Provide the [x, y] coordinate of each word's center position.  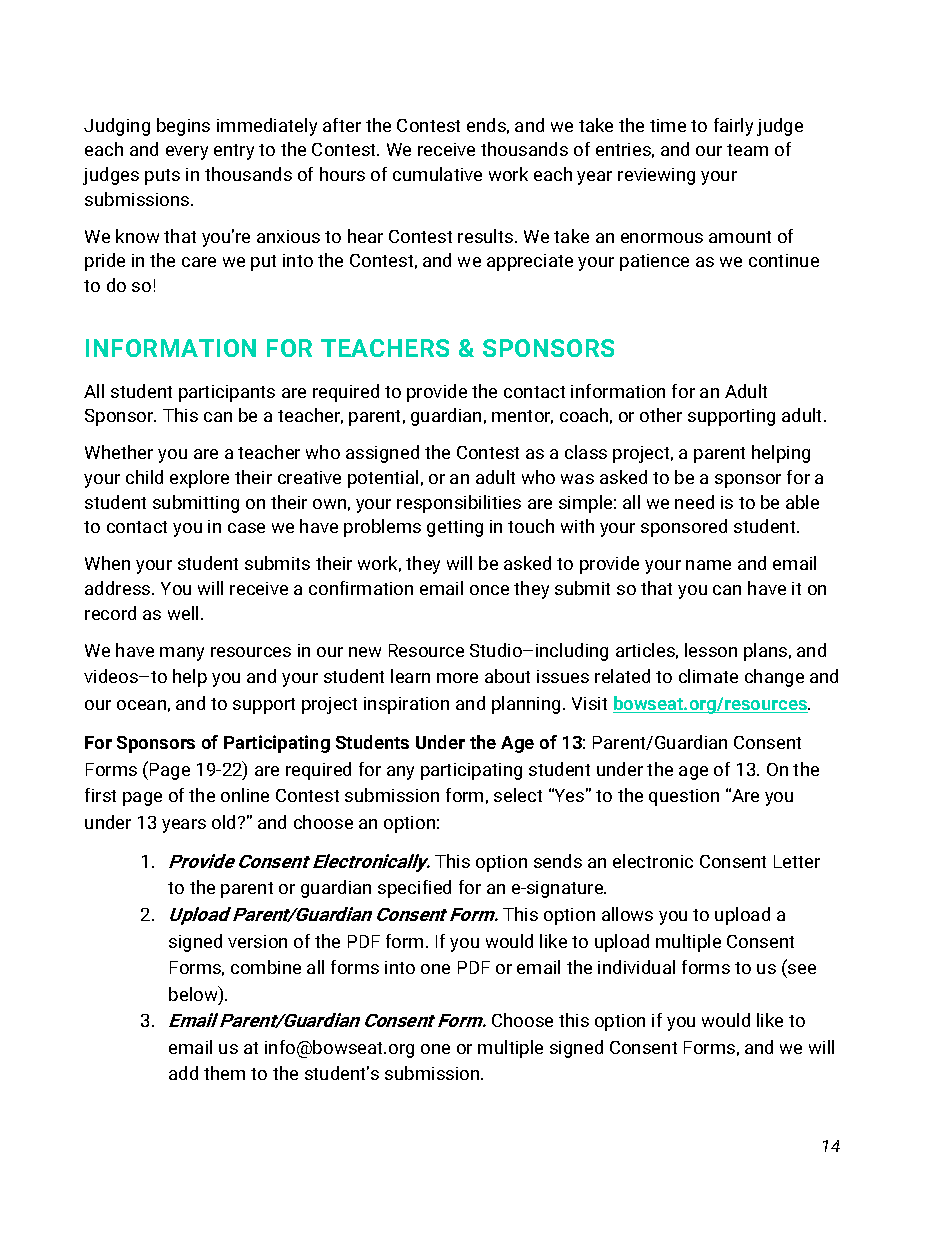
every [187, 153]
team [747, 150]
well [183, 613]
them [224, 1073]
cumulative [437, 174]
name [708, 565]
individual [636, 967]
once [489, 590]
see [802, 969]
